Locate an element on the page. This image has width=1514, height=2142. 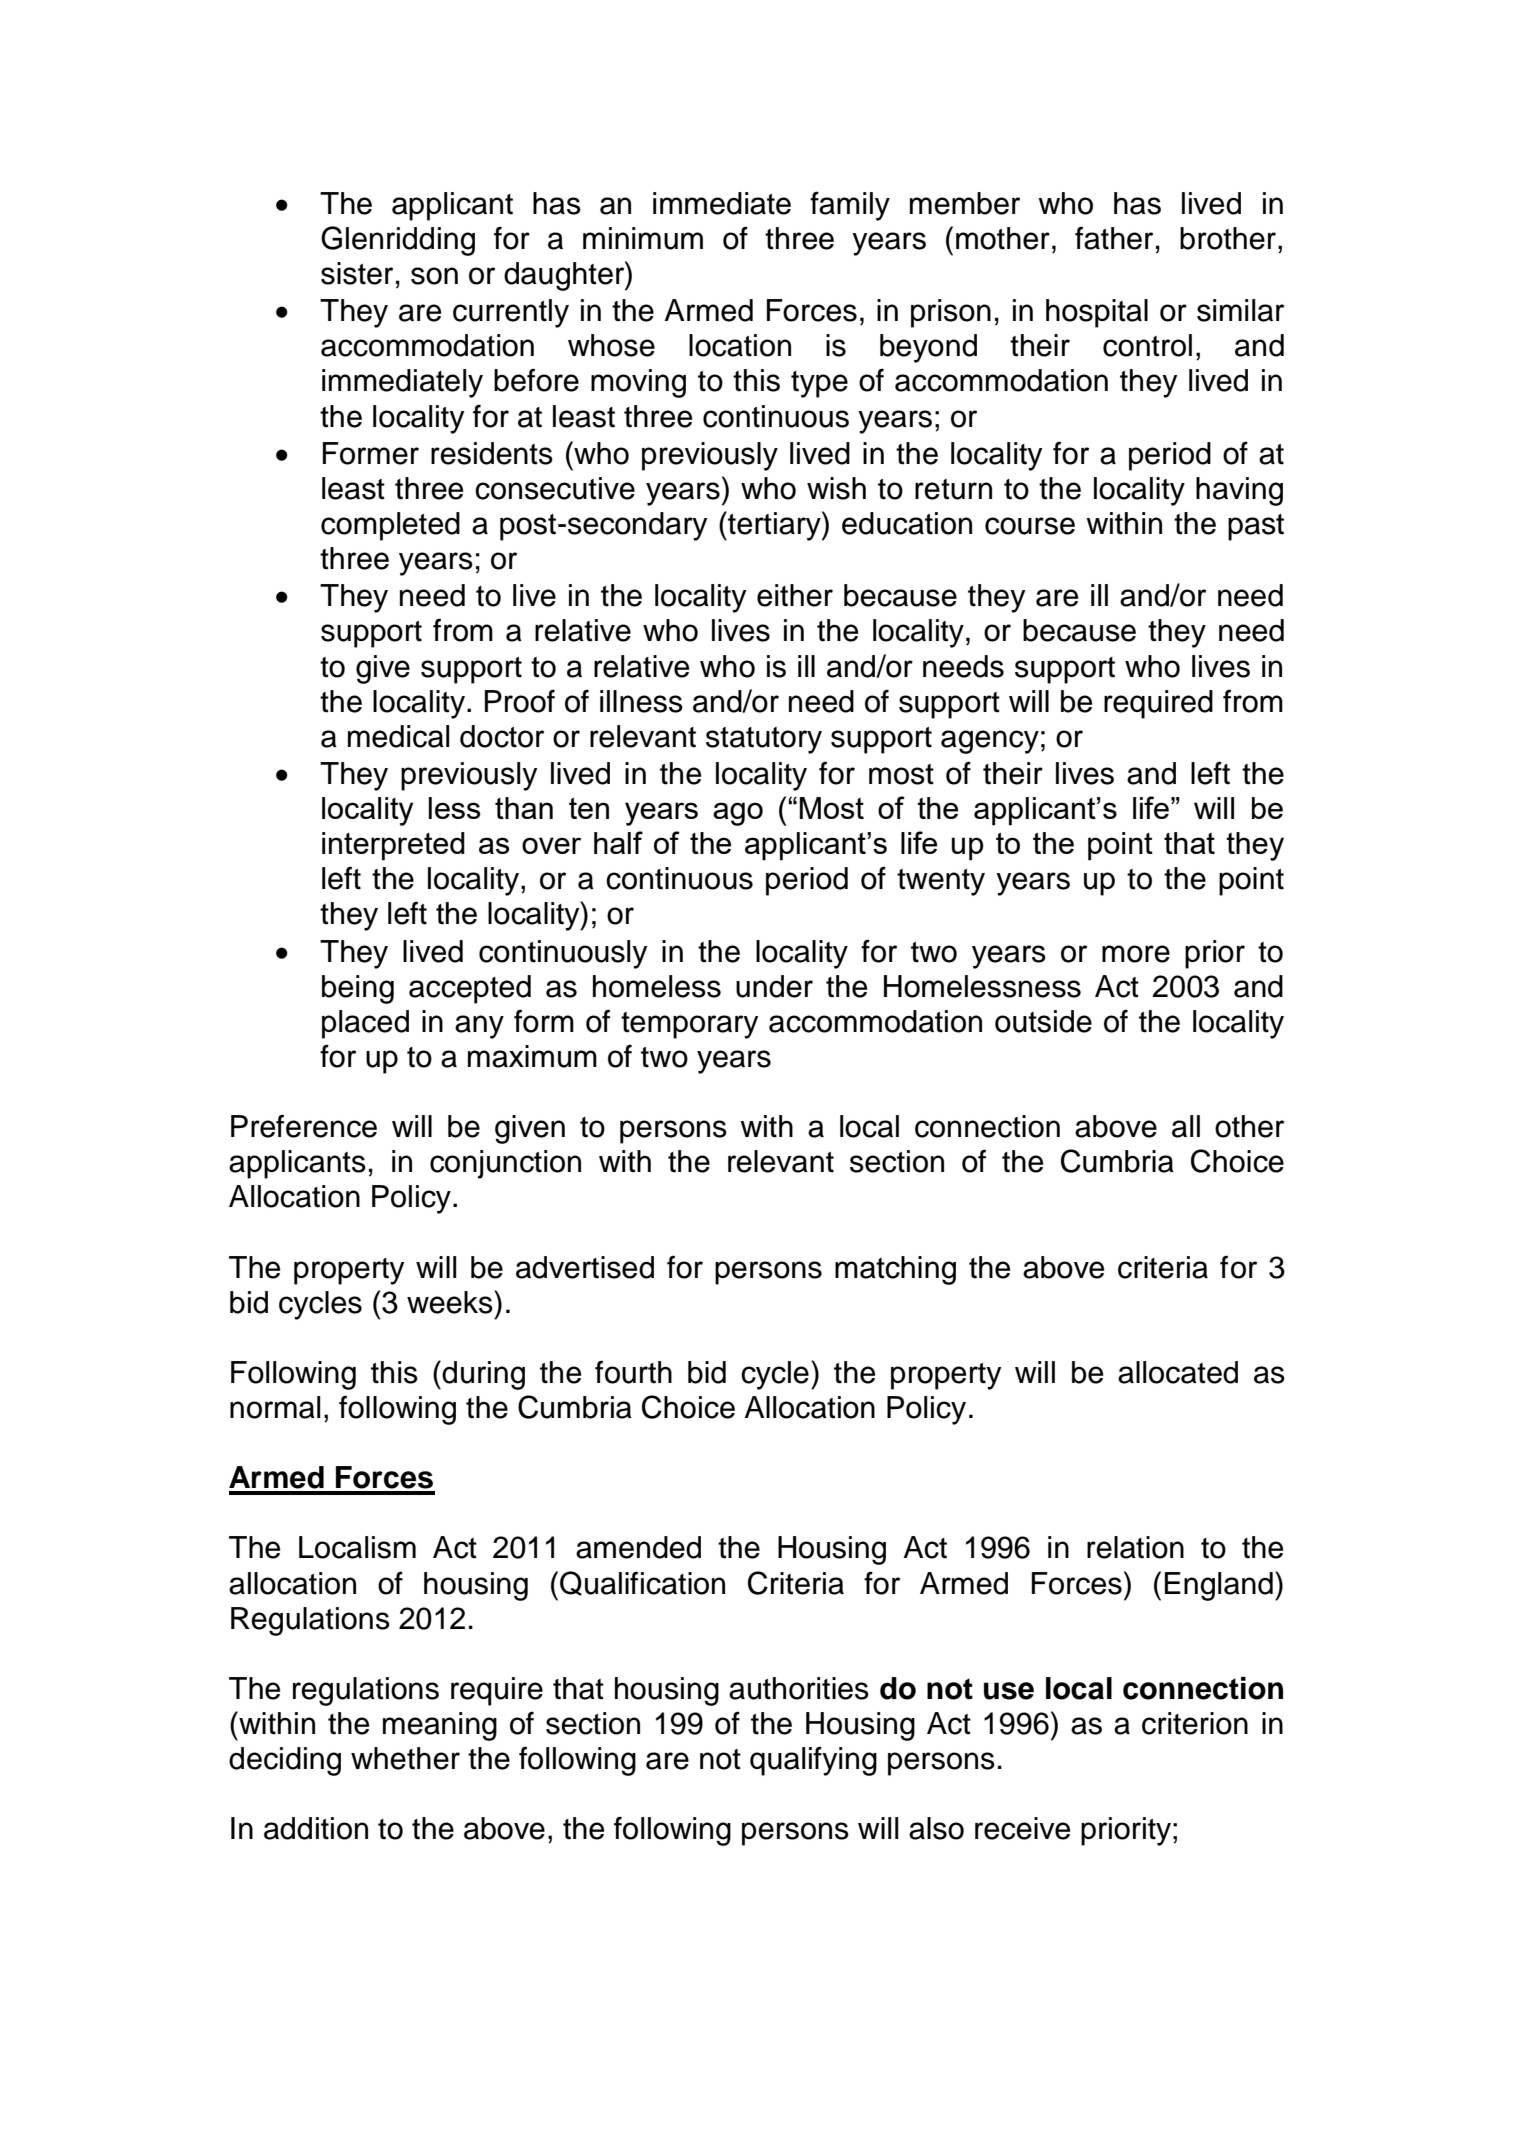
matching is located at coordinates (895, 1270).
